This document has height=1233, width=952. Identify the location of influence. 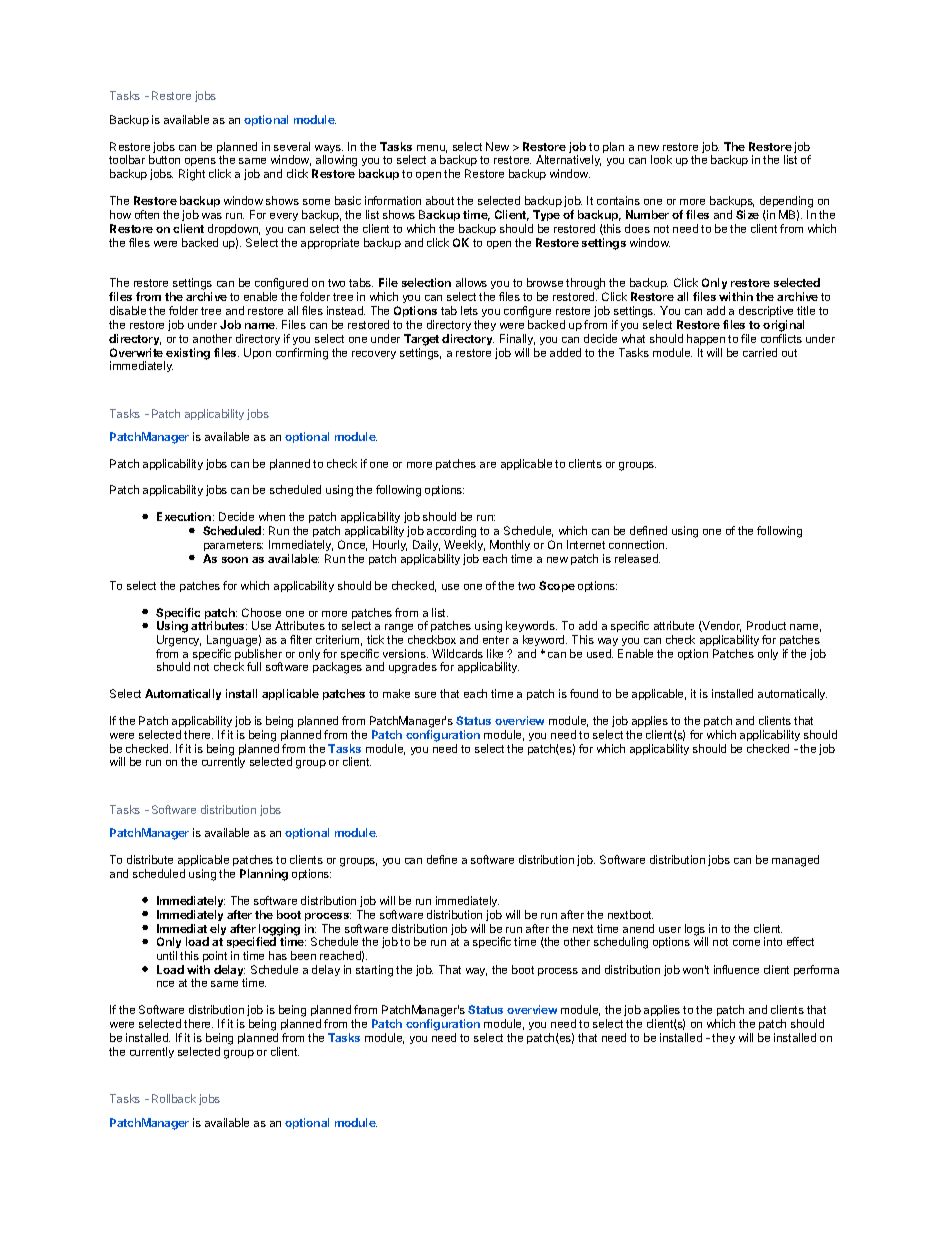
(736, 969).
